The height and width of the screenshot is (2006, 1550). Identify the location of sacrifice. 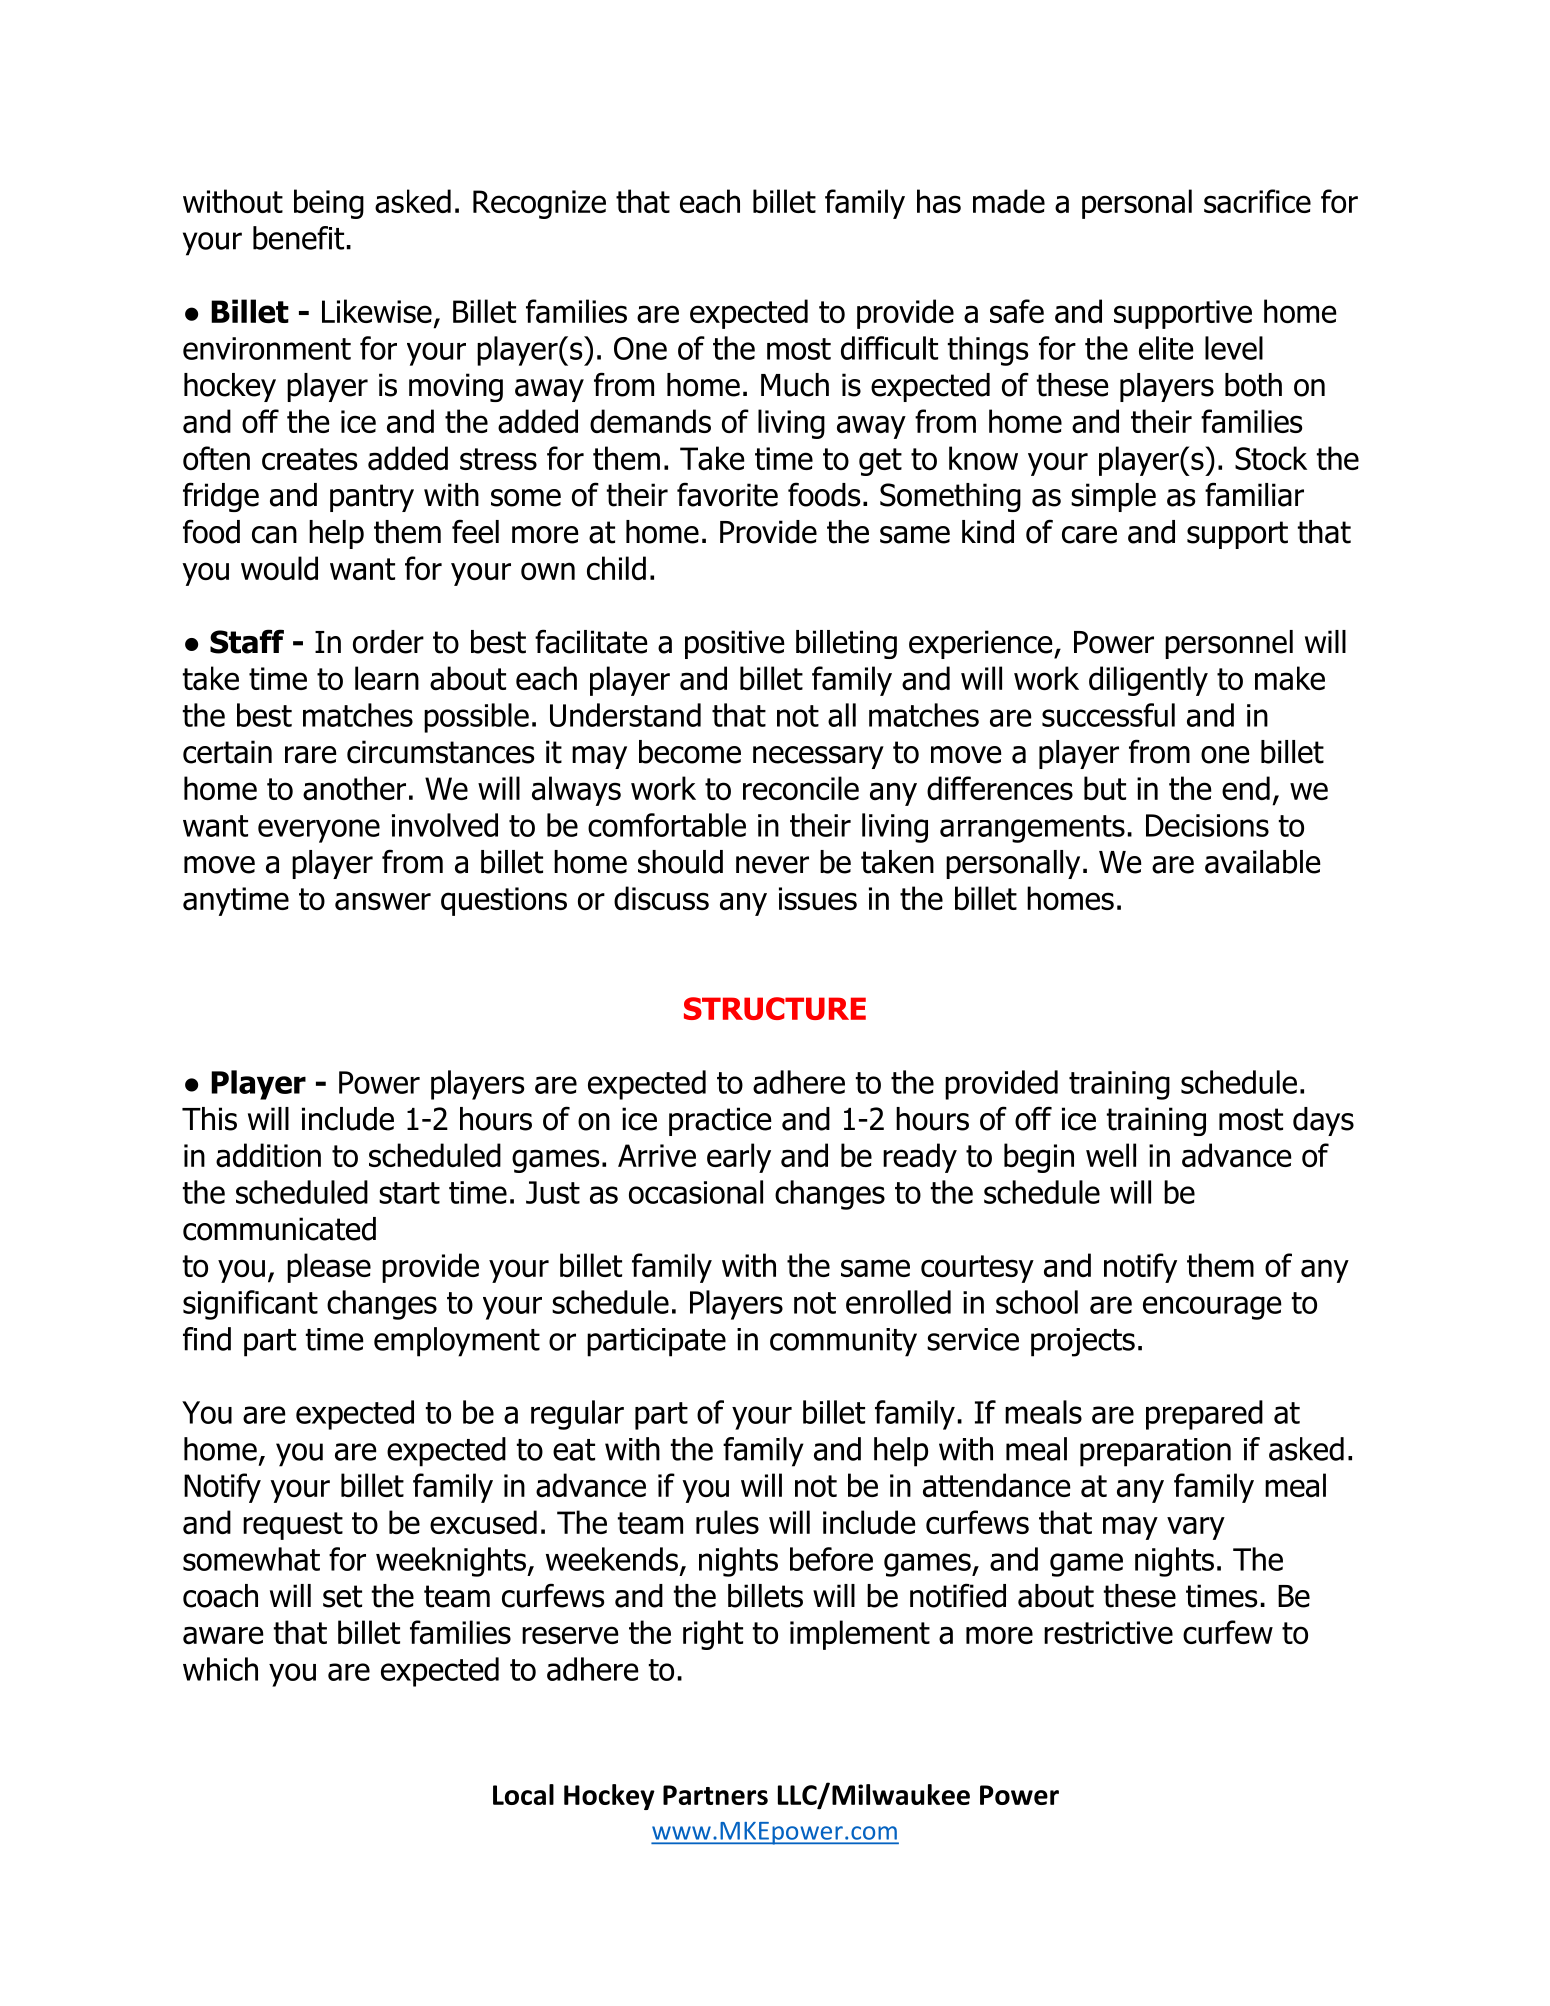
(1257, 201).
